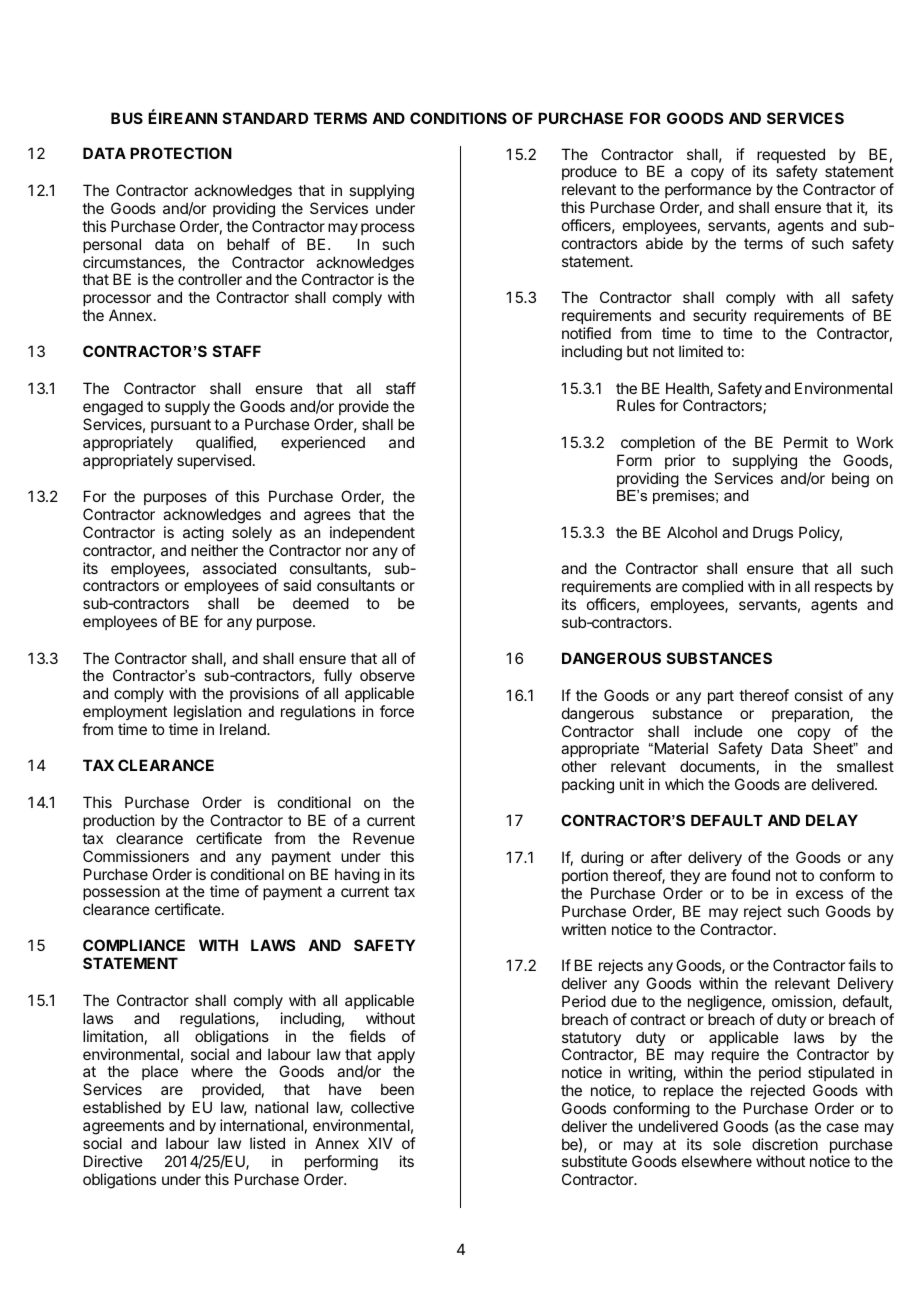 The width and height of the document is (924, 1307). Describe the element at coordinates (214, 461) in the document. I see `supervised` at that location.
